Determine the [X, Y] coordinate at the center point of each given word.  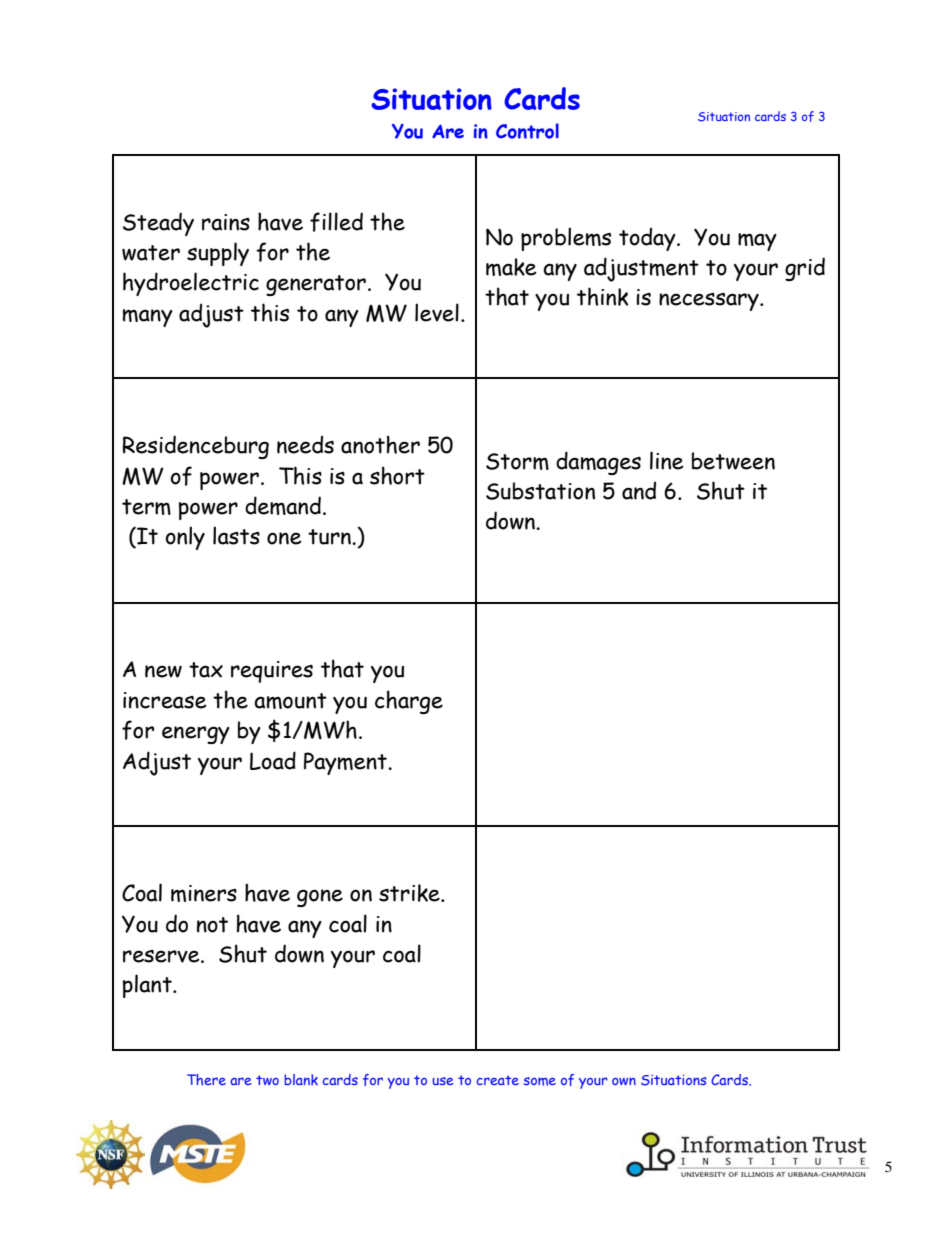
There [206, 1080]
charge [409, 702]
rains [226, 222]
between [733, 461]
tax [206, 670]
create [497, 1080]
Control [527, 131]
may [757, 242]
